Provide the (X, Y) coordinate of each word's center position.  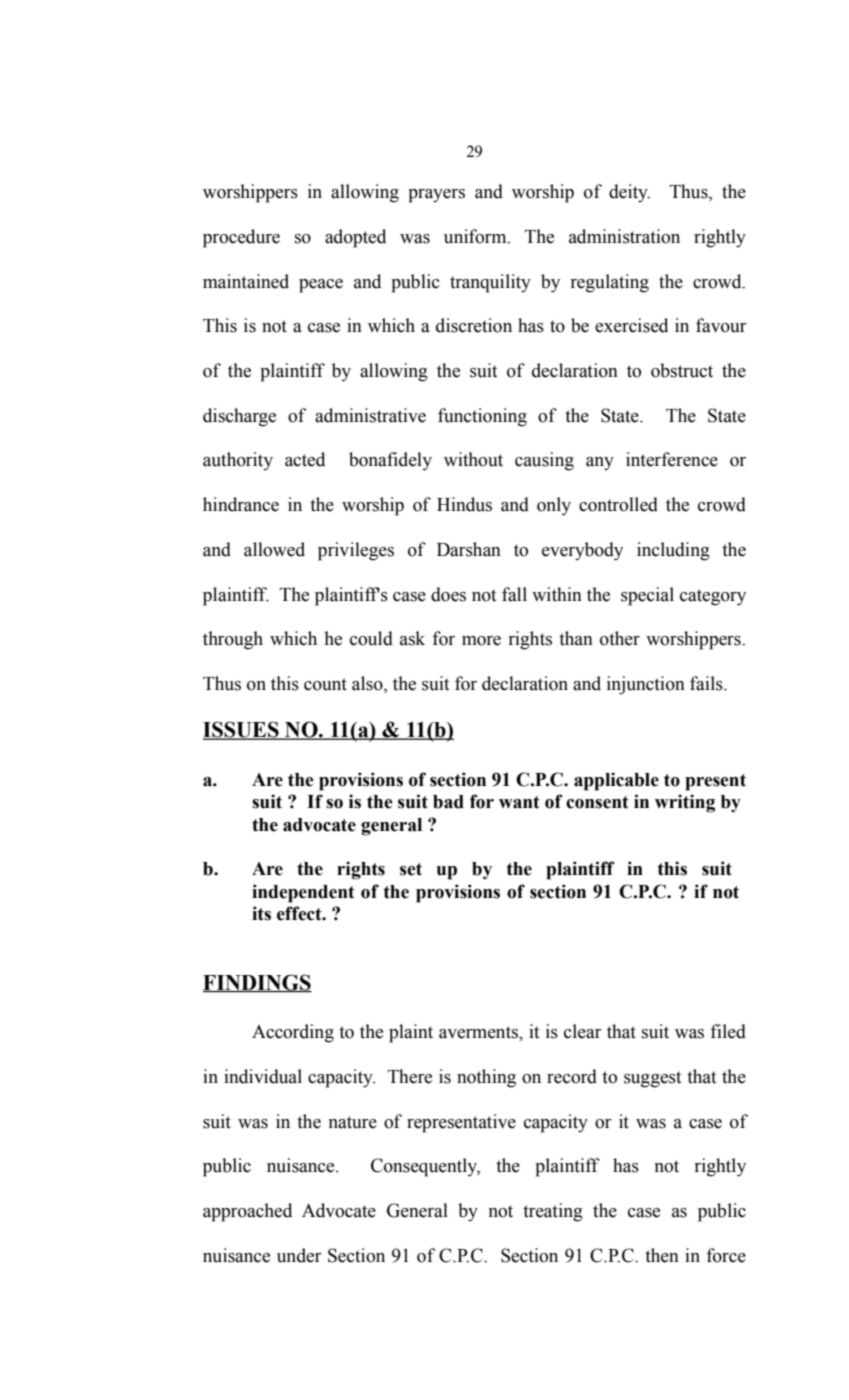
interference (672, 459)
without (473, 459)
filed (728, 1031)
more (481, 641)
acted (305, 459)
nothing (486, 1078)
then (662, 1255)
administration (624, 236)
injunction (646, 685)
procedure (241, 238)
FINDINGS (257, 983)
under (299, 1255)
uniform (476, 236)
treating (553, 1212)
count (325, 684)
